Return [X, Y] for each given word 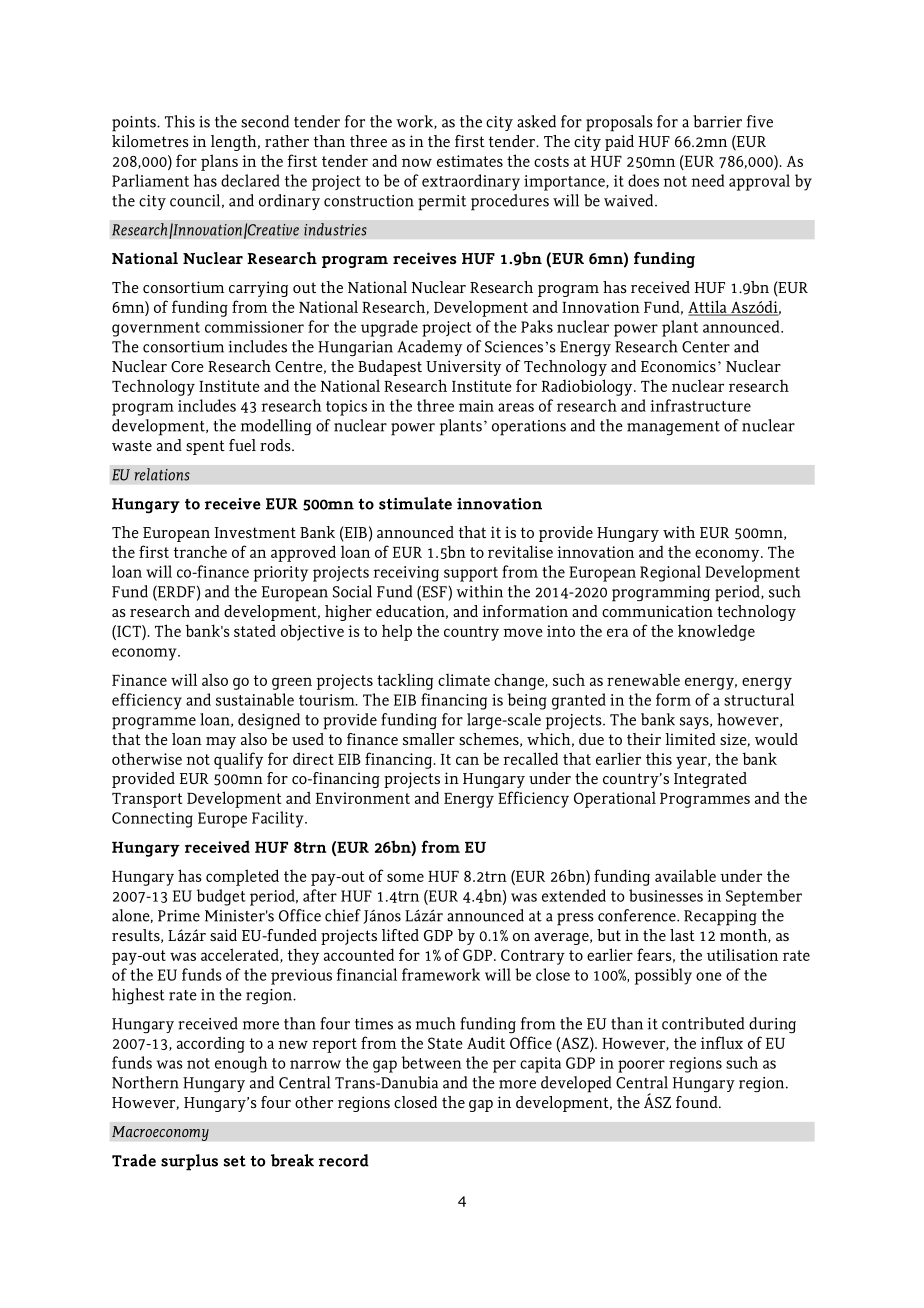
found [698, 1102]
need [707, 180]
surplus [189, 1162]
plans [219, 162]
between [432, 1062]
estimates [470, 161]
